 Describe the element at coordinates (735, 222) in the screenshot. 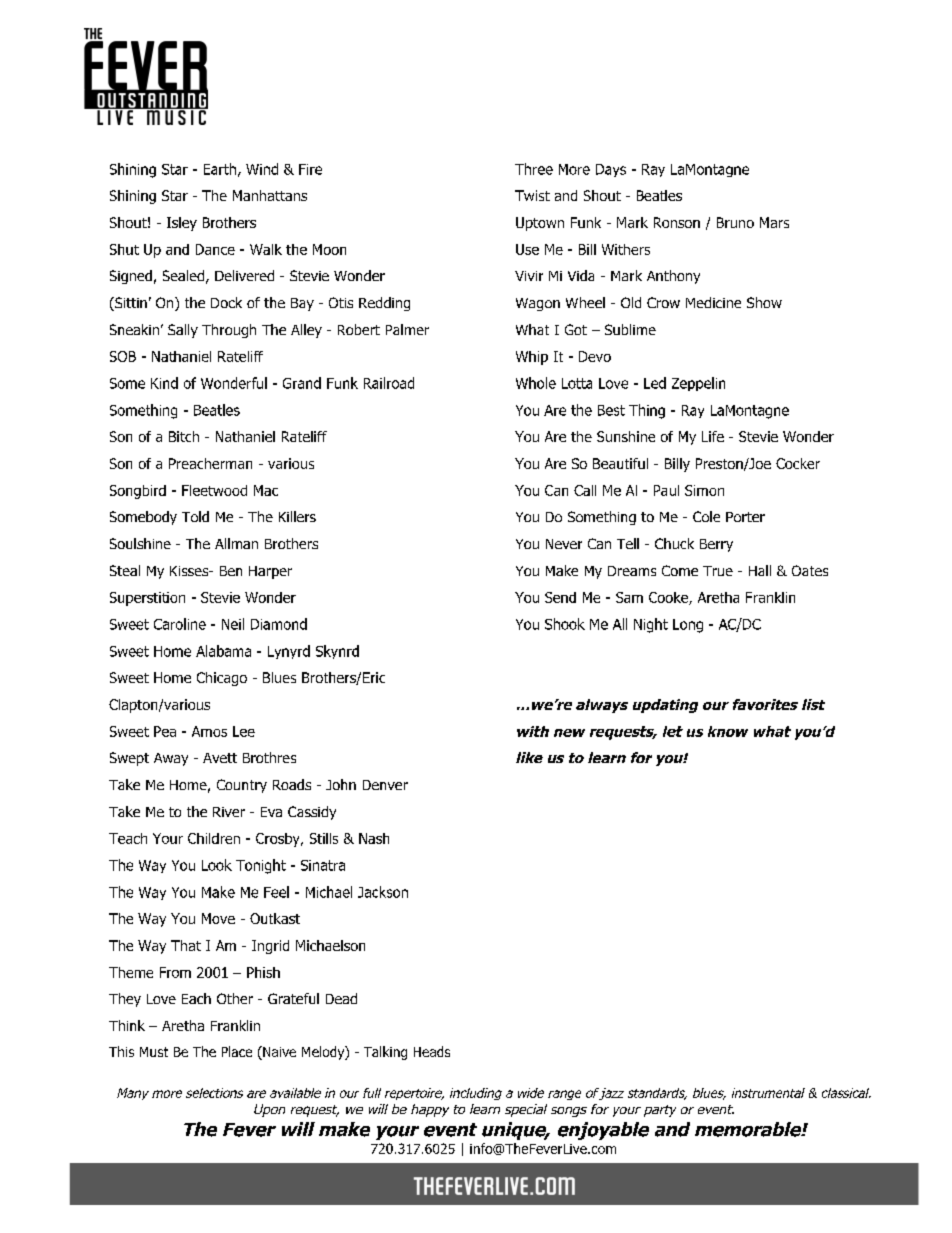

I see `Bruno` at that location.
